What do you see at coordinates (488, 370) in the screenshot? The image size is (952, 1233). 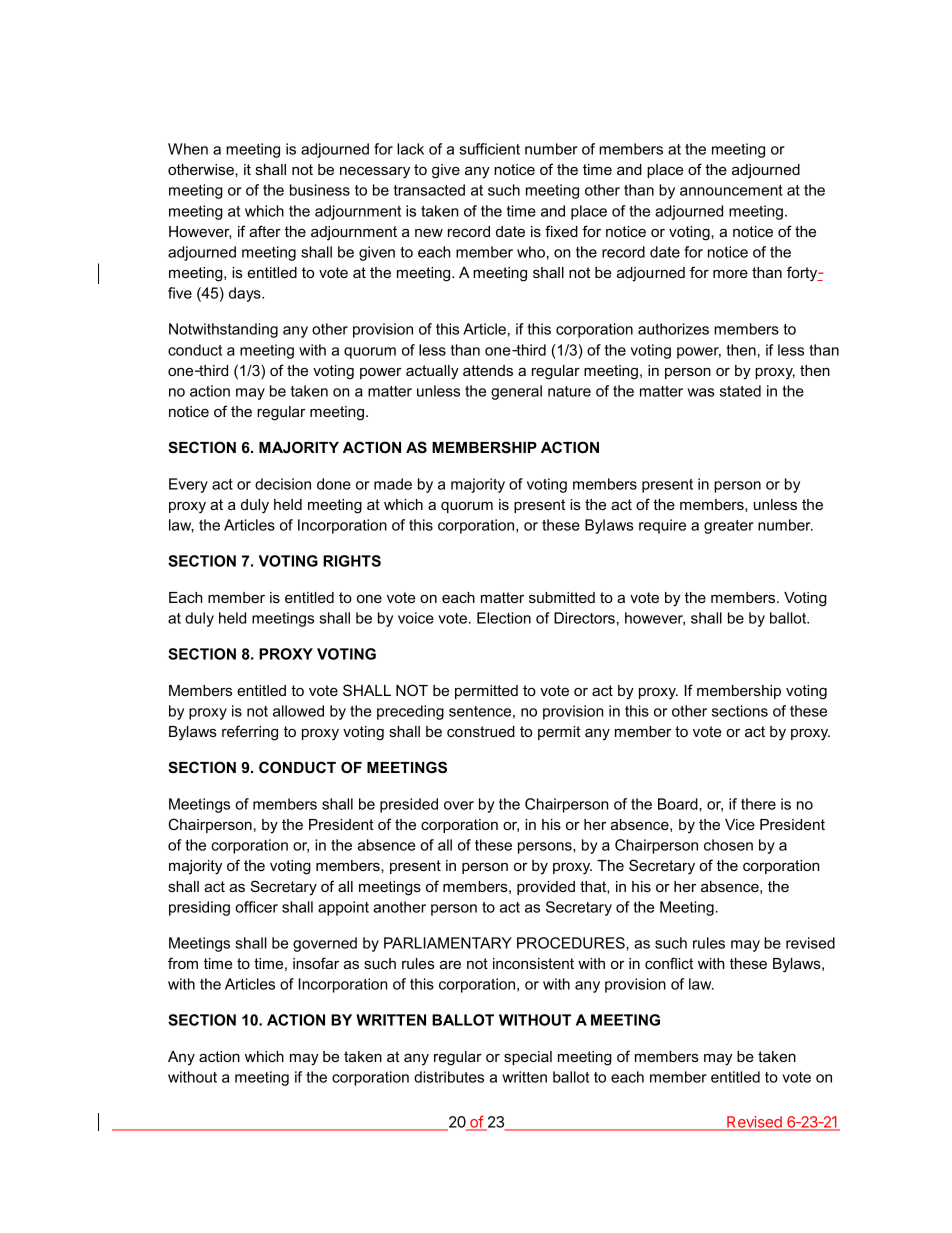 I see `attends` at bounding box center [488, 370].
